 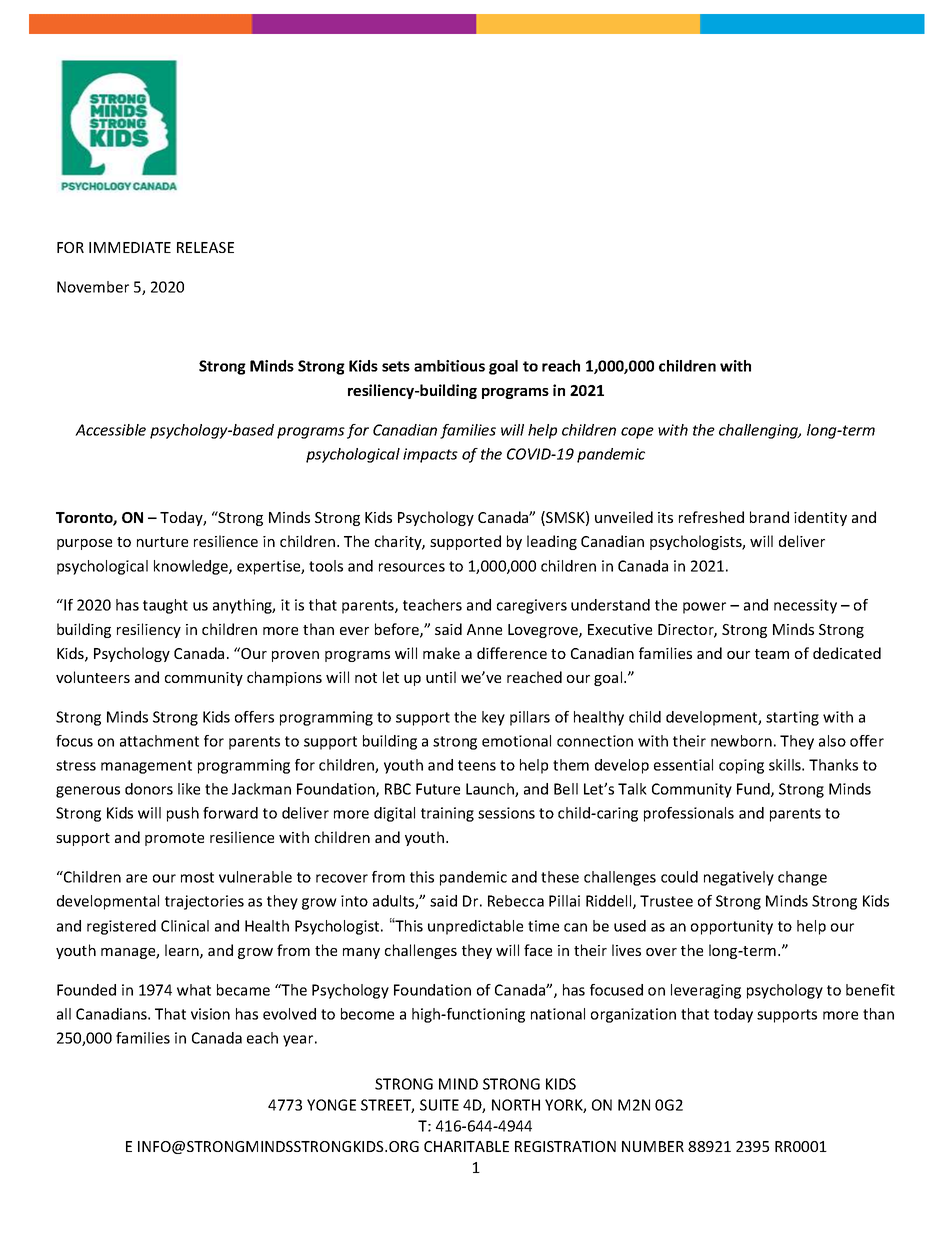 I want to click on challenging, so click(x=760, y=431).
